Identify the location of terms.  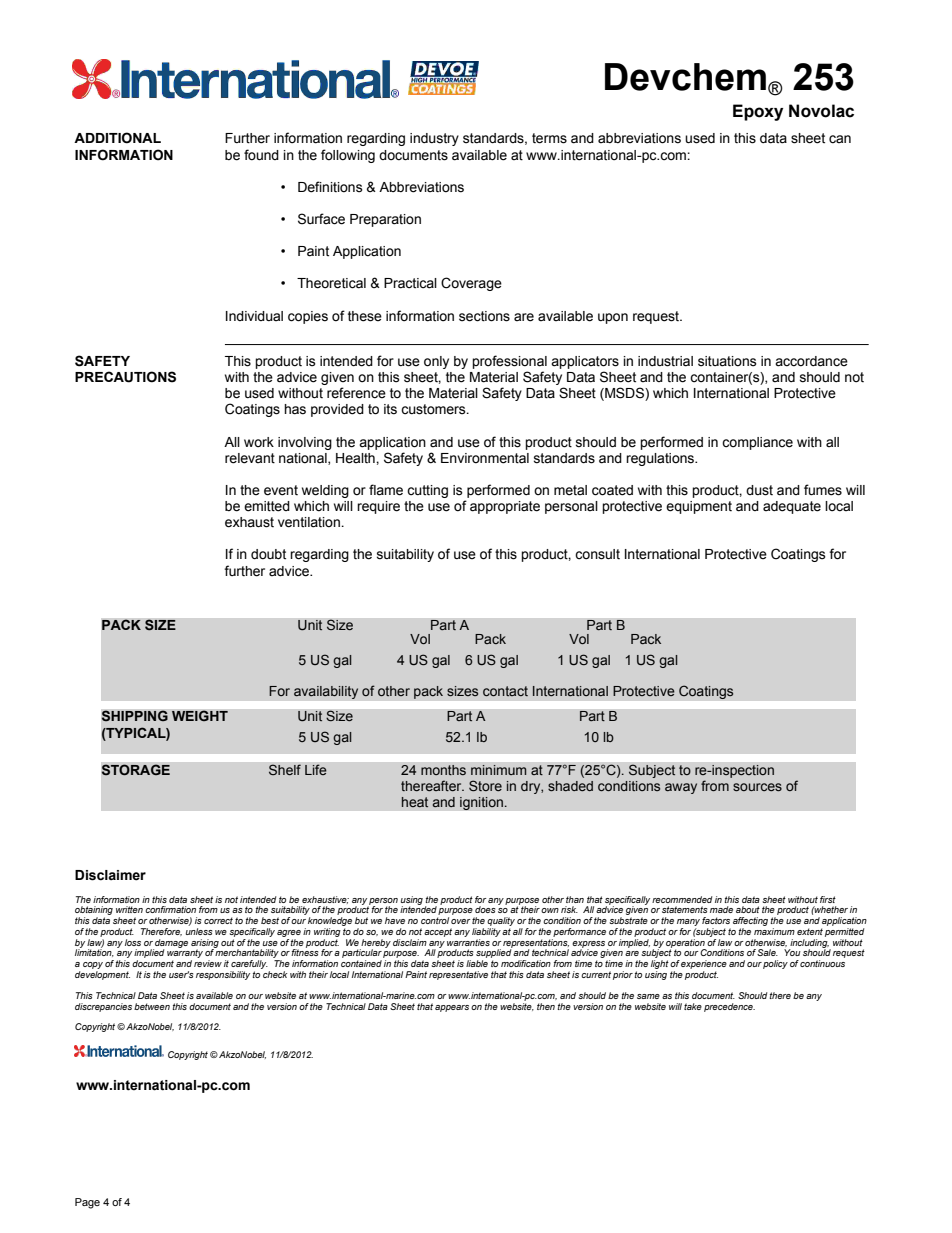
(549, 138).
